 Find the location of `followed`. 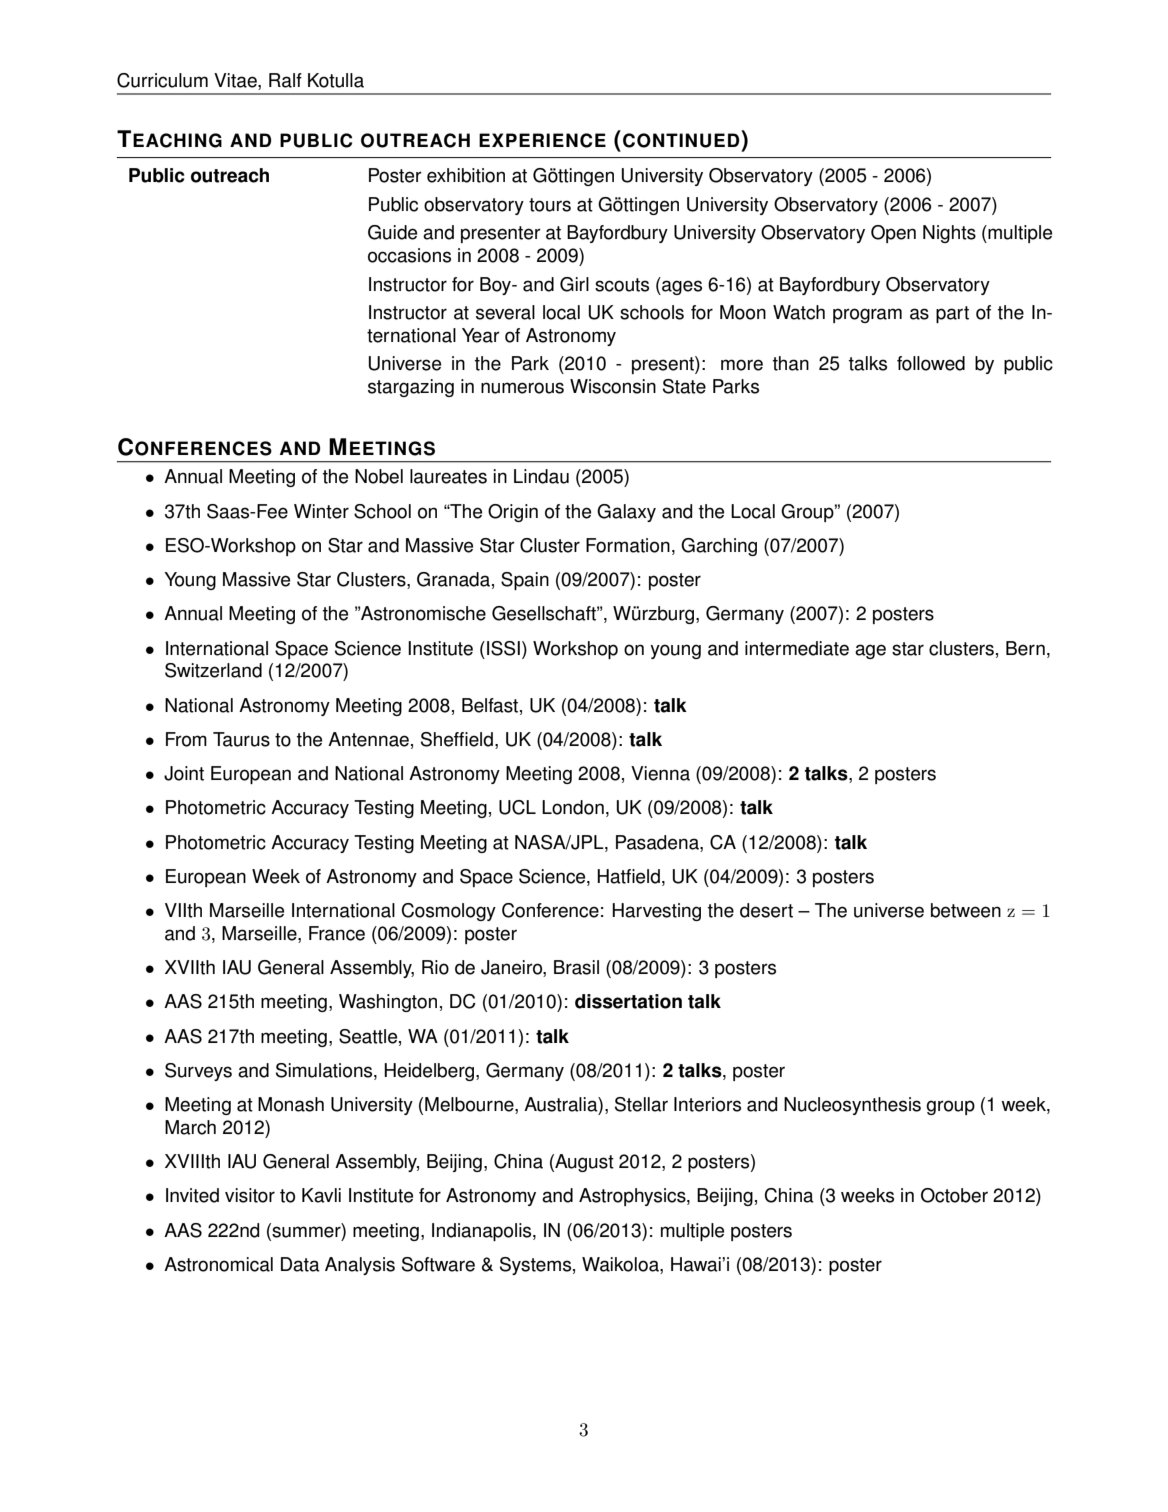

followed is located at coordinates (931, 363).
